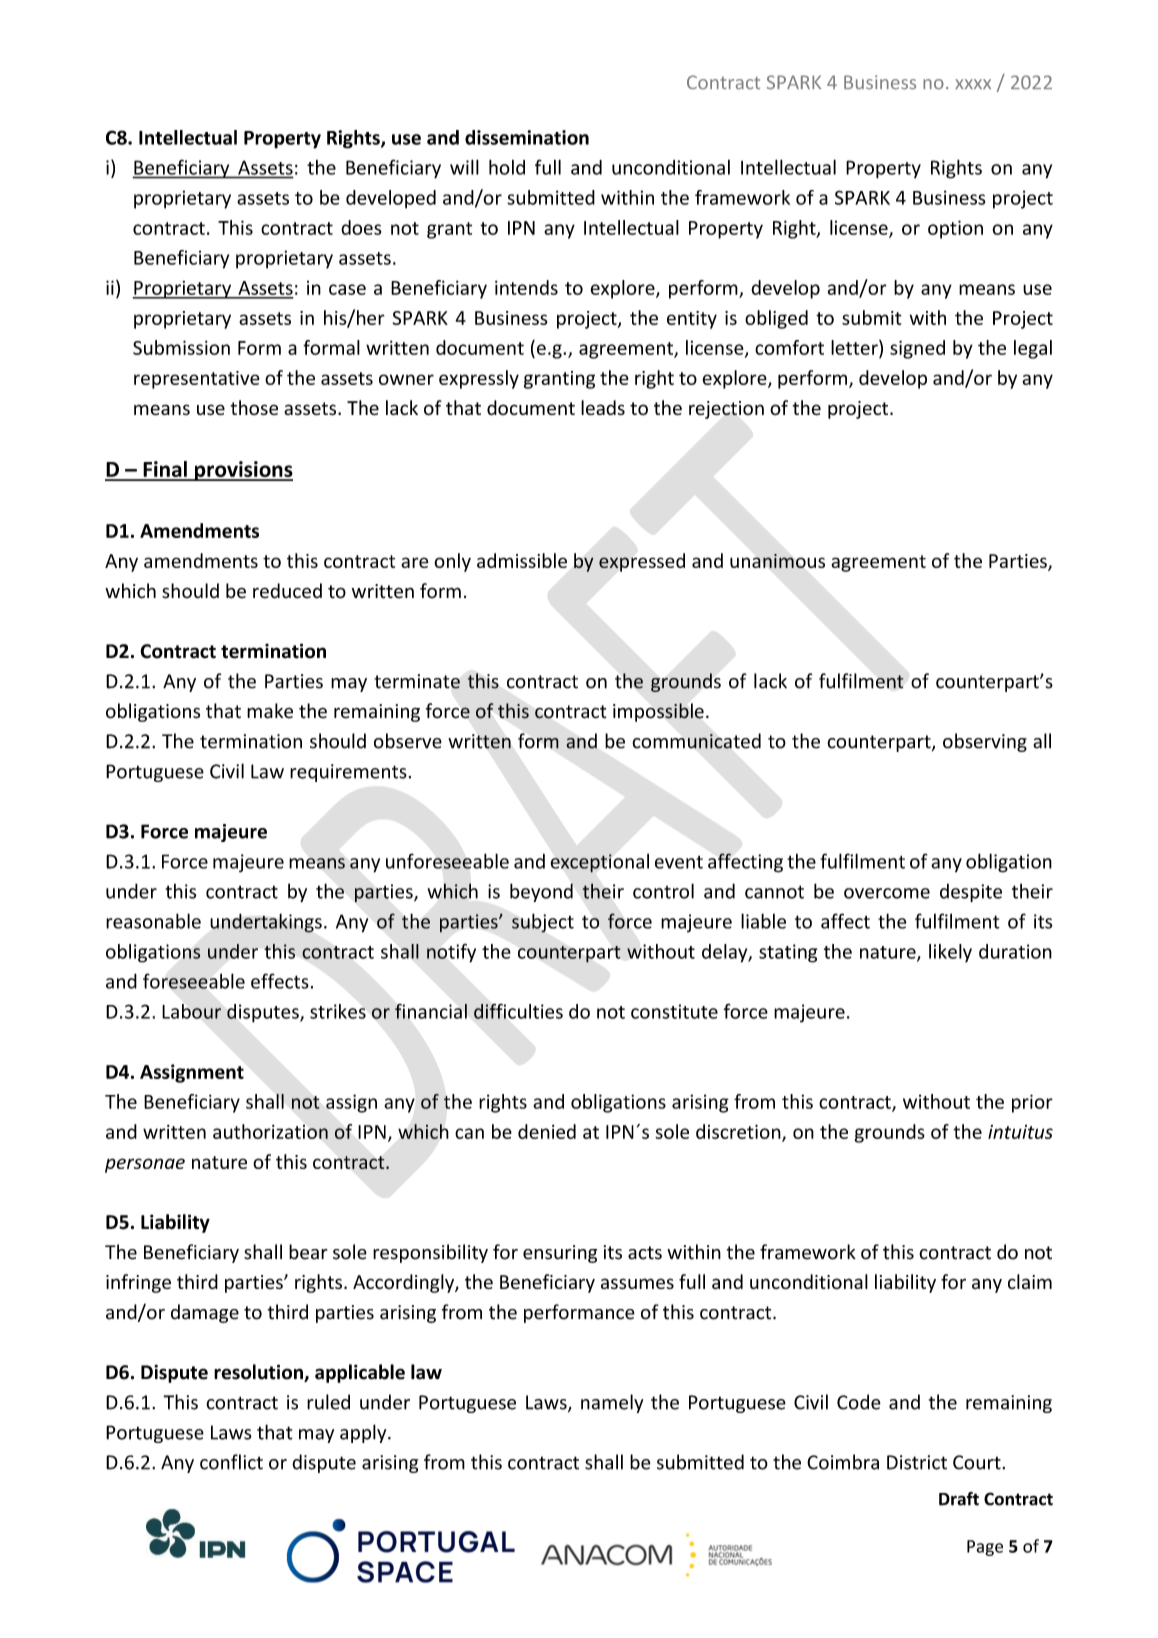 The image size is (1158, 1638). I want to click on dissemination, so click(527, 137).
